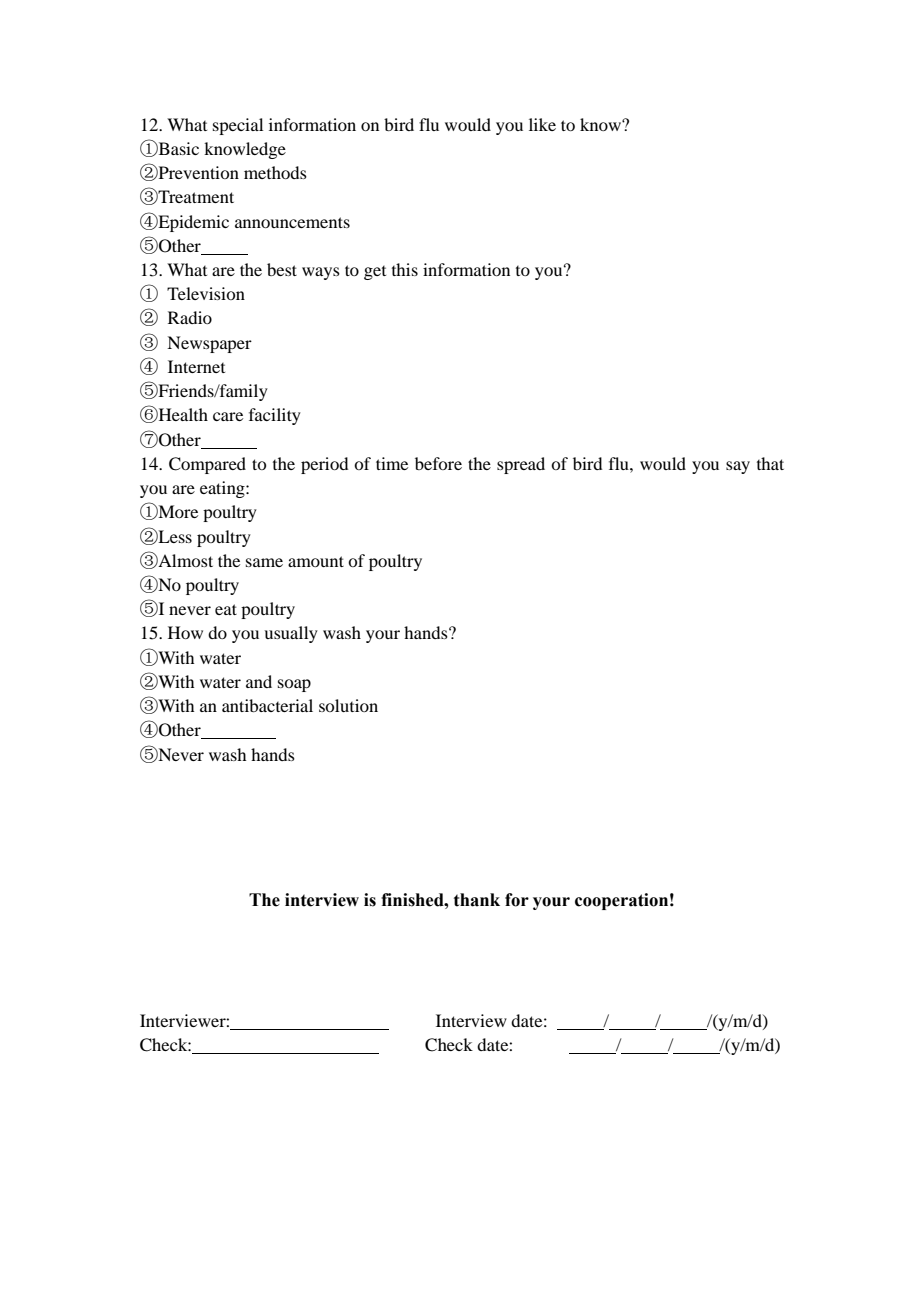 The width and height of the image is (924, 1308). Describe the element at coordinates (238, 126) in the image. I see `special` at that location.
